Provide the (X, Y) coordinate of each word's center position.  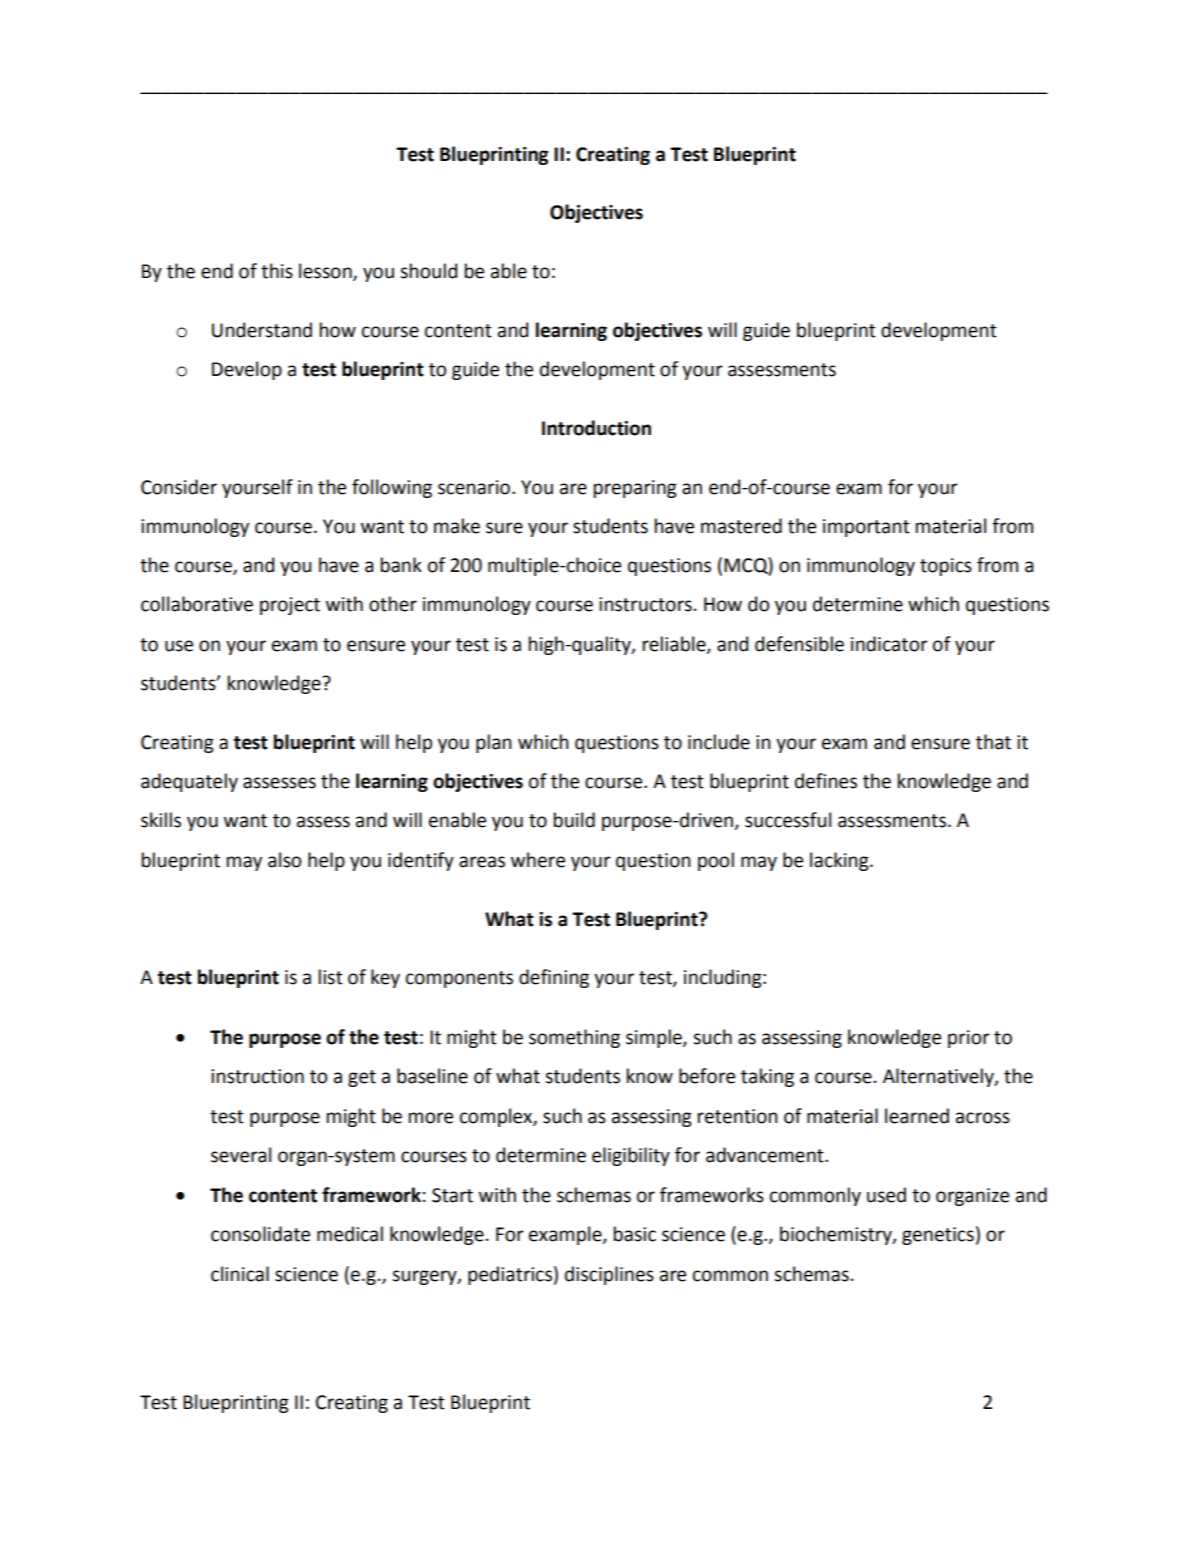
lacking (840, 861)
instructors (645, 604)
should (428, 271)
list (331, 977)
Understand (262, 330)
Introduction (596, 428)
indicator (889, 644)
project (290, 606)
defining (554, 978)
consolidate (260, 1234)
